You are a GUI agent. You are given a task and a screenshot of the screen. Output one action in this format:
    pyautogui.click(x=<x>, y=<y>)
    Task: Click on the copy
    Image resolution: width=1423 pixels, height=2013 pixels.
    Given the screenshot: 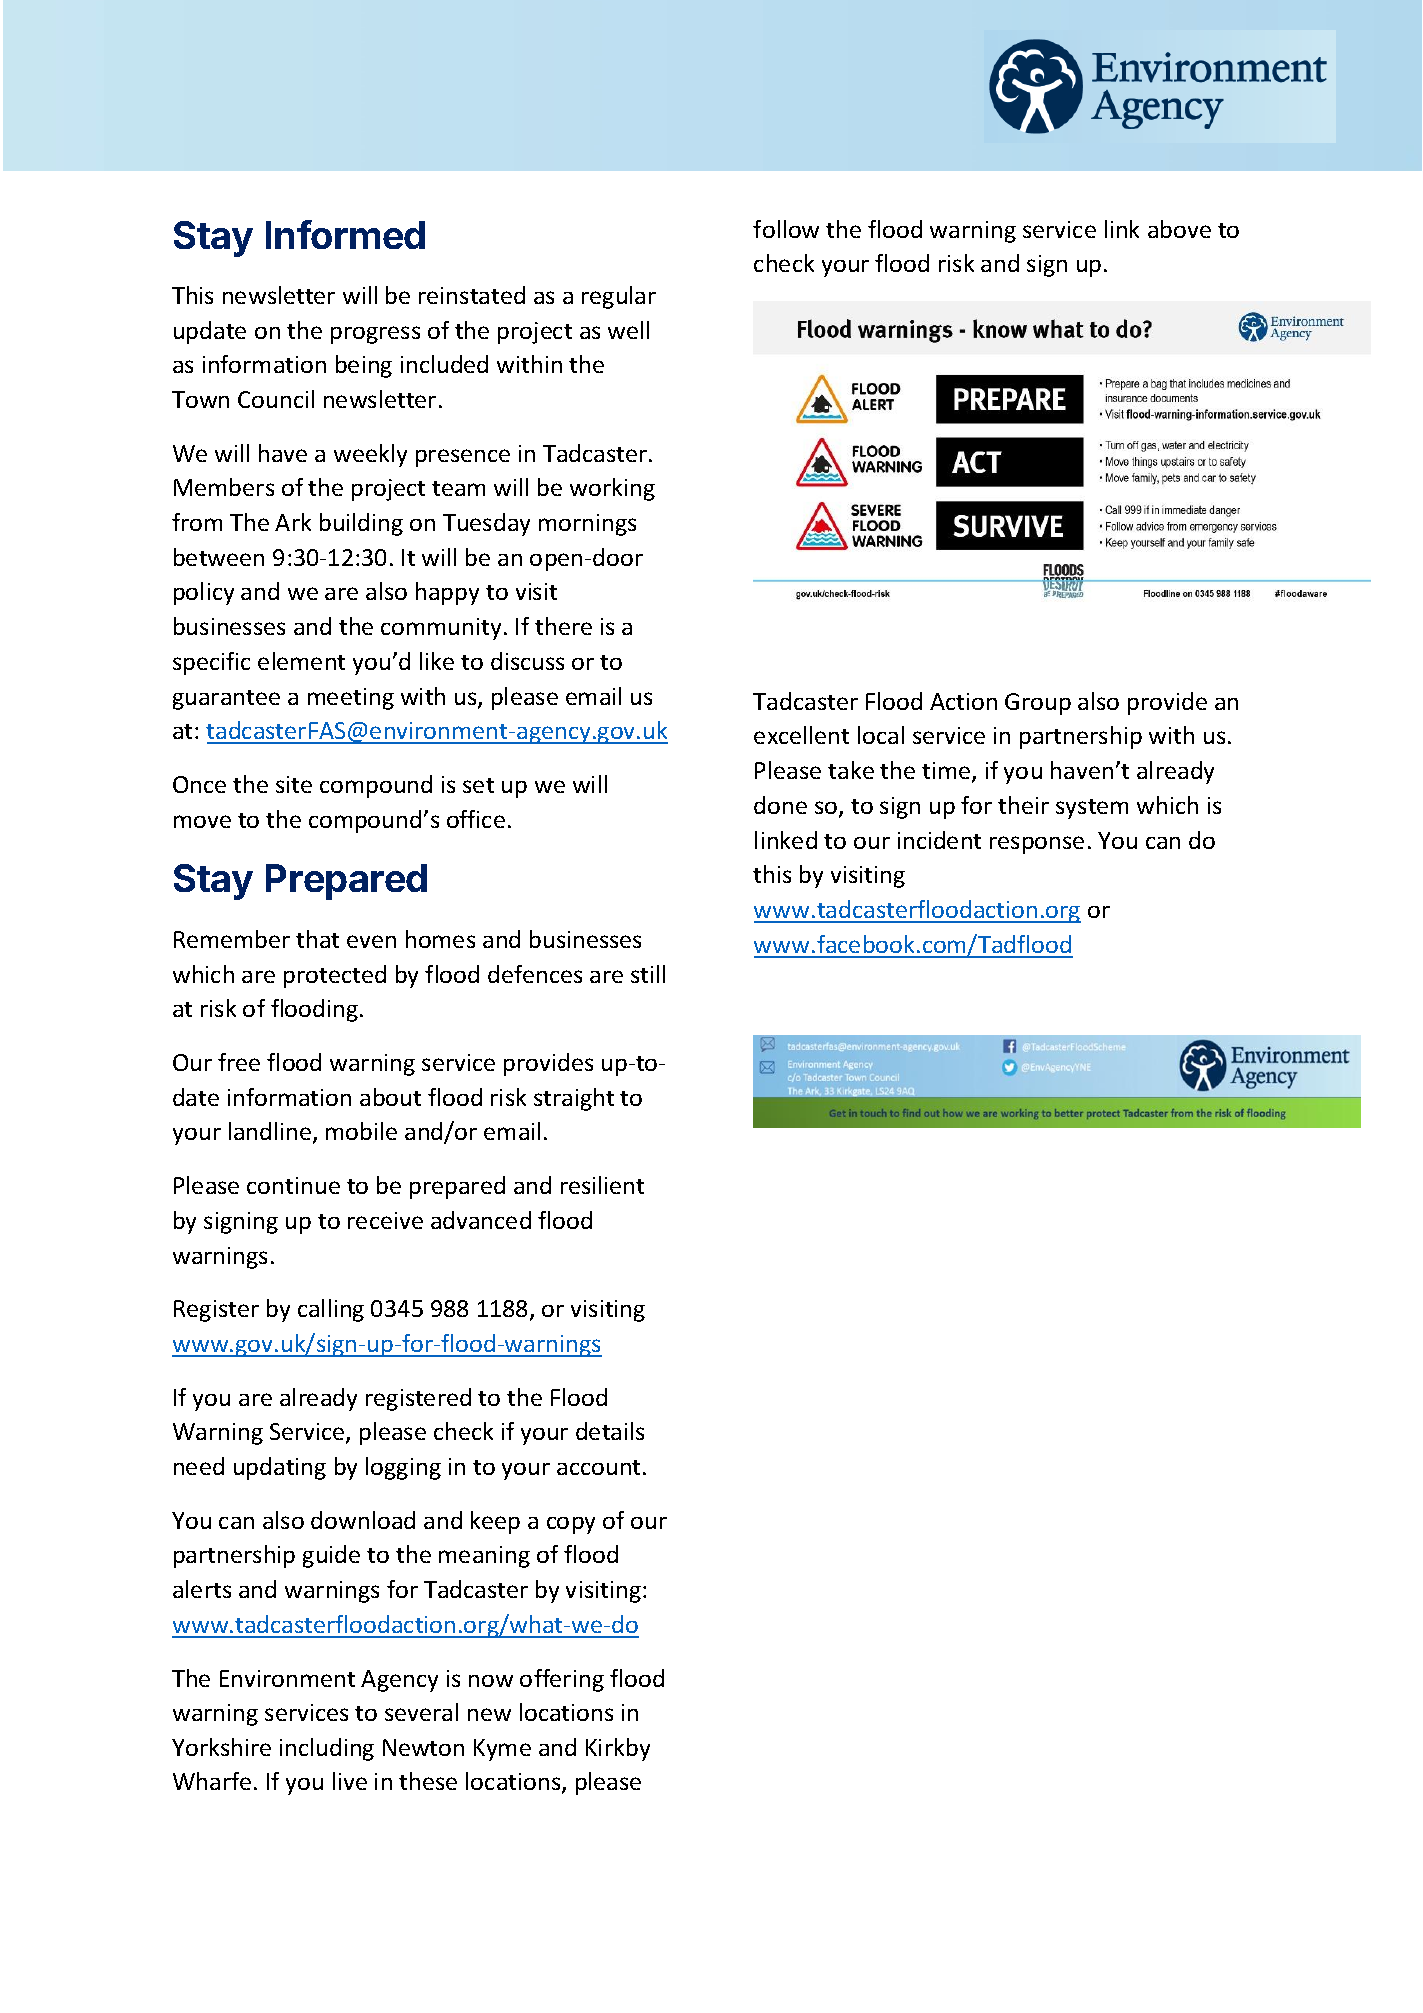 What is the action you would take?
    pyautogui.click(x=571, y=1525)
